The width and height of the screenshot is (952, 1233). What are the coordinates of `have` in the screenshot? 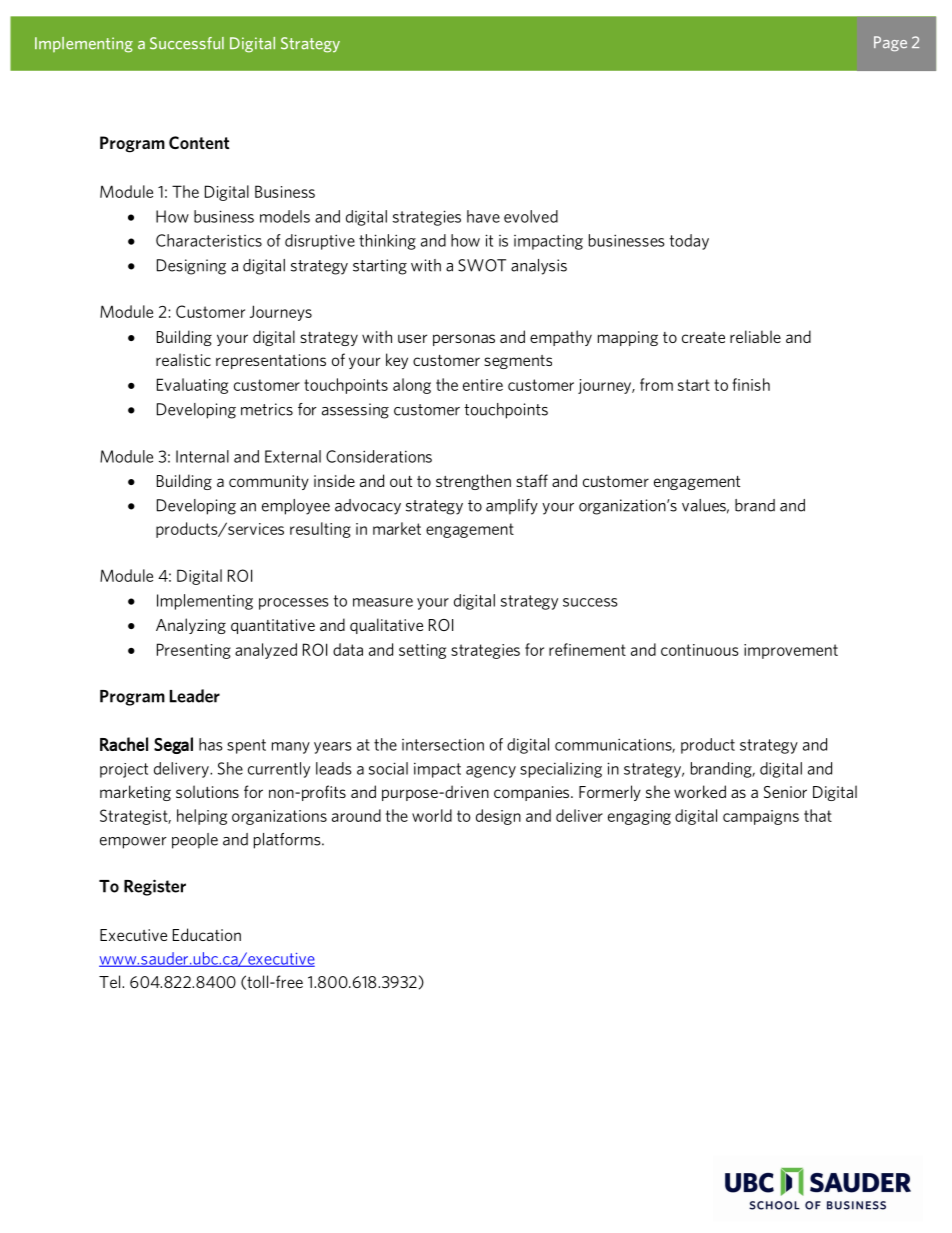 It's located at (483, 216).
